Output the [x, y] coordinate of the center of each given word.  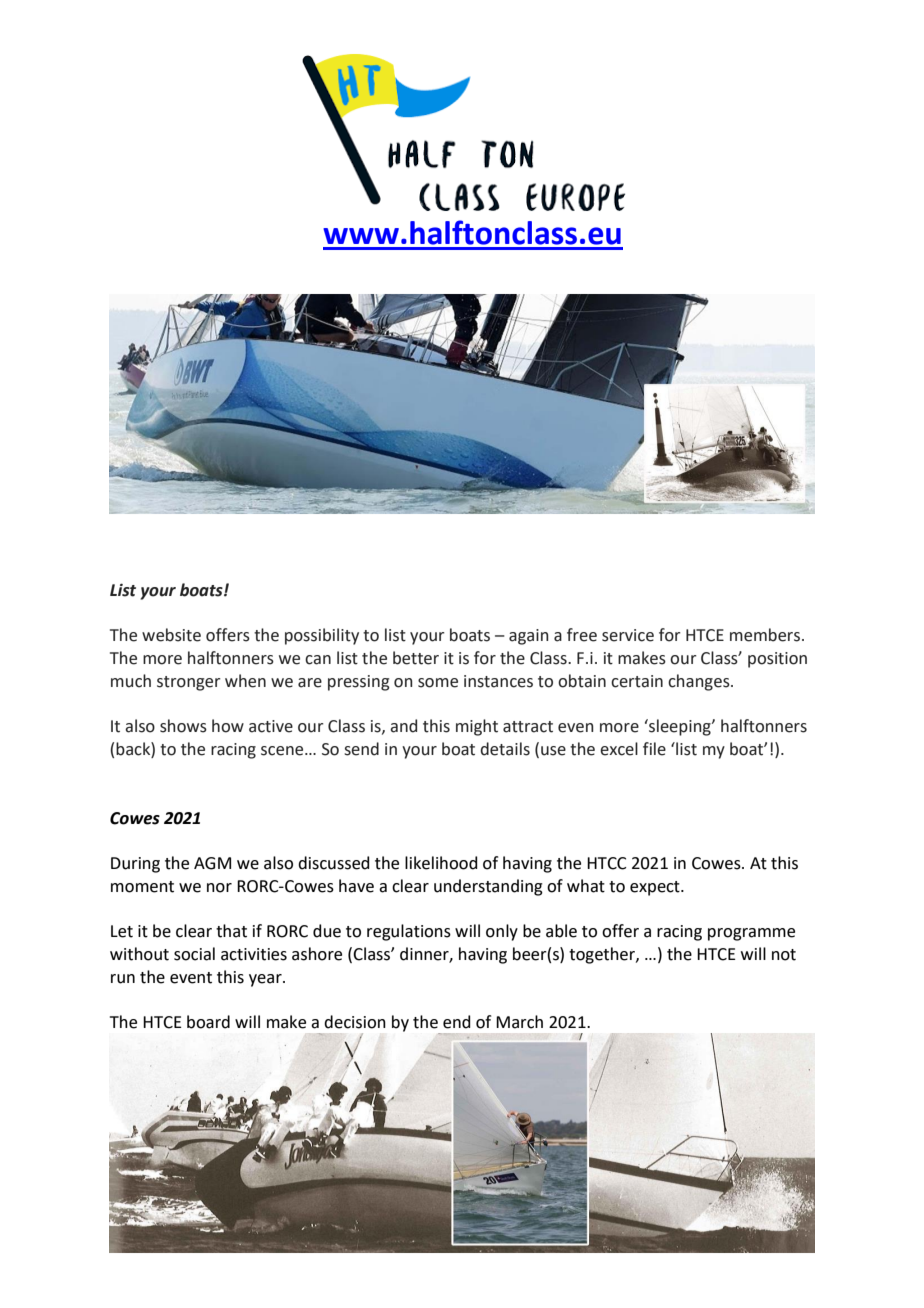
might [477, 727]
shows [183, 726]
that [231, 931]
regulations [409, 932]
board [208, 1022]
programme [751, 934]
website [171, 635]
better [416, 658]
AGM [212, 863]
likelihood [441, 863]
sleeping [680, 727]
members [766, 635]
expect [656, 888]
